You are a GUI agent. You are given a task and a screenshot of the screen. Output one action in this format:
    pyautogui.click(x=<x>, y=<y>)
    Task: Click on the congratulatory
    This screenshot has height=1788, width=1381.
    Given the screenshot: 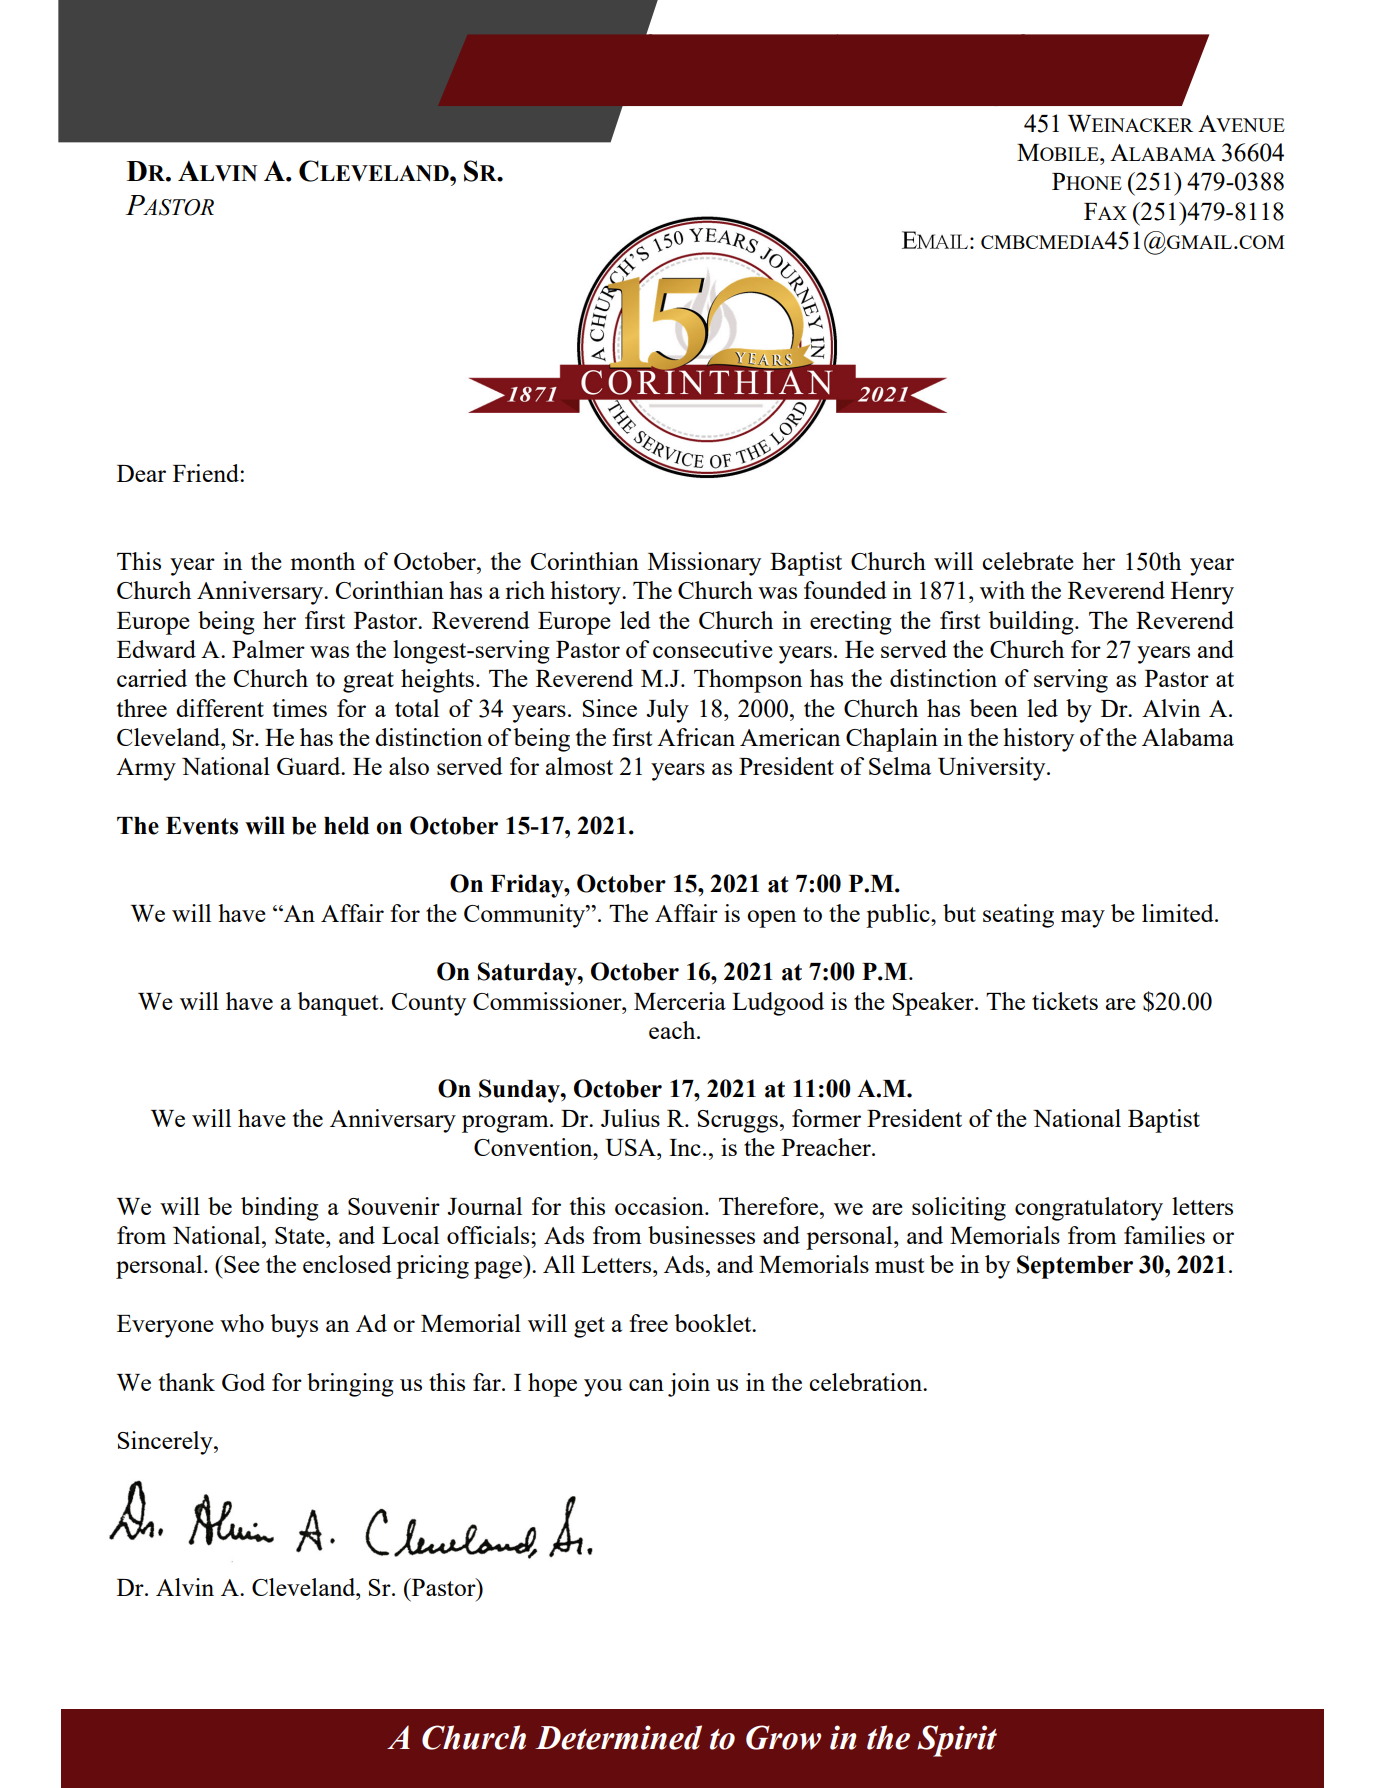 What is the action you would take?
    pyautogui.click(x=1089, y=1209)
